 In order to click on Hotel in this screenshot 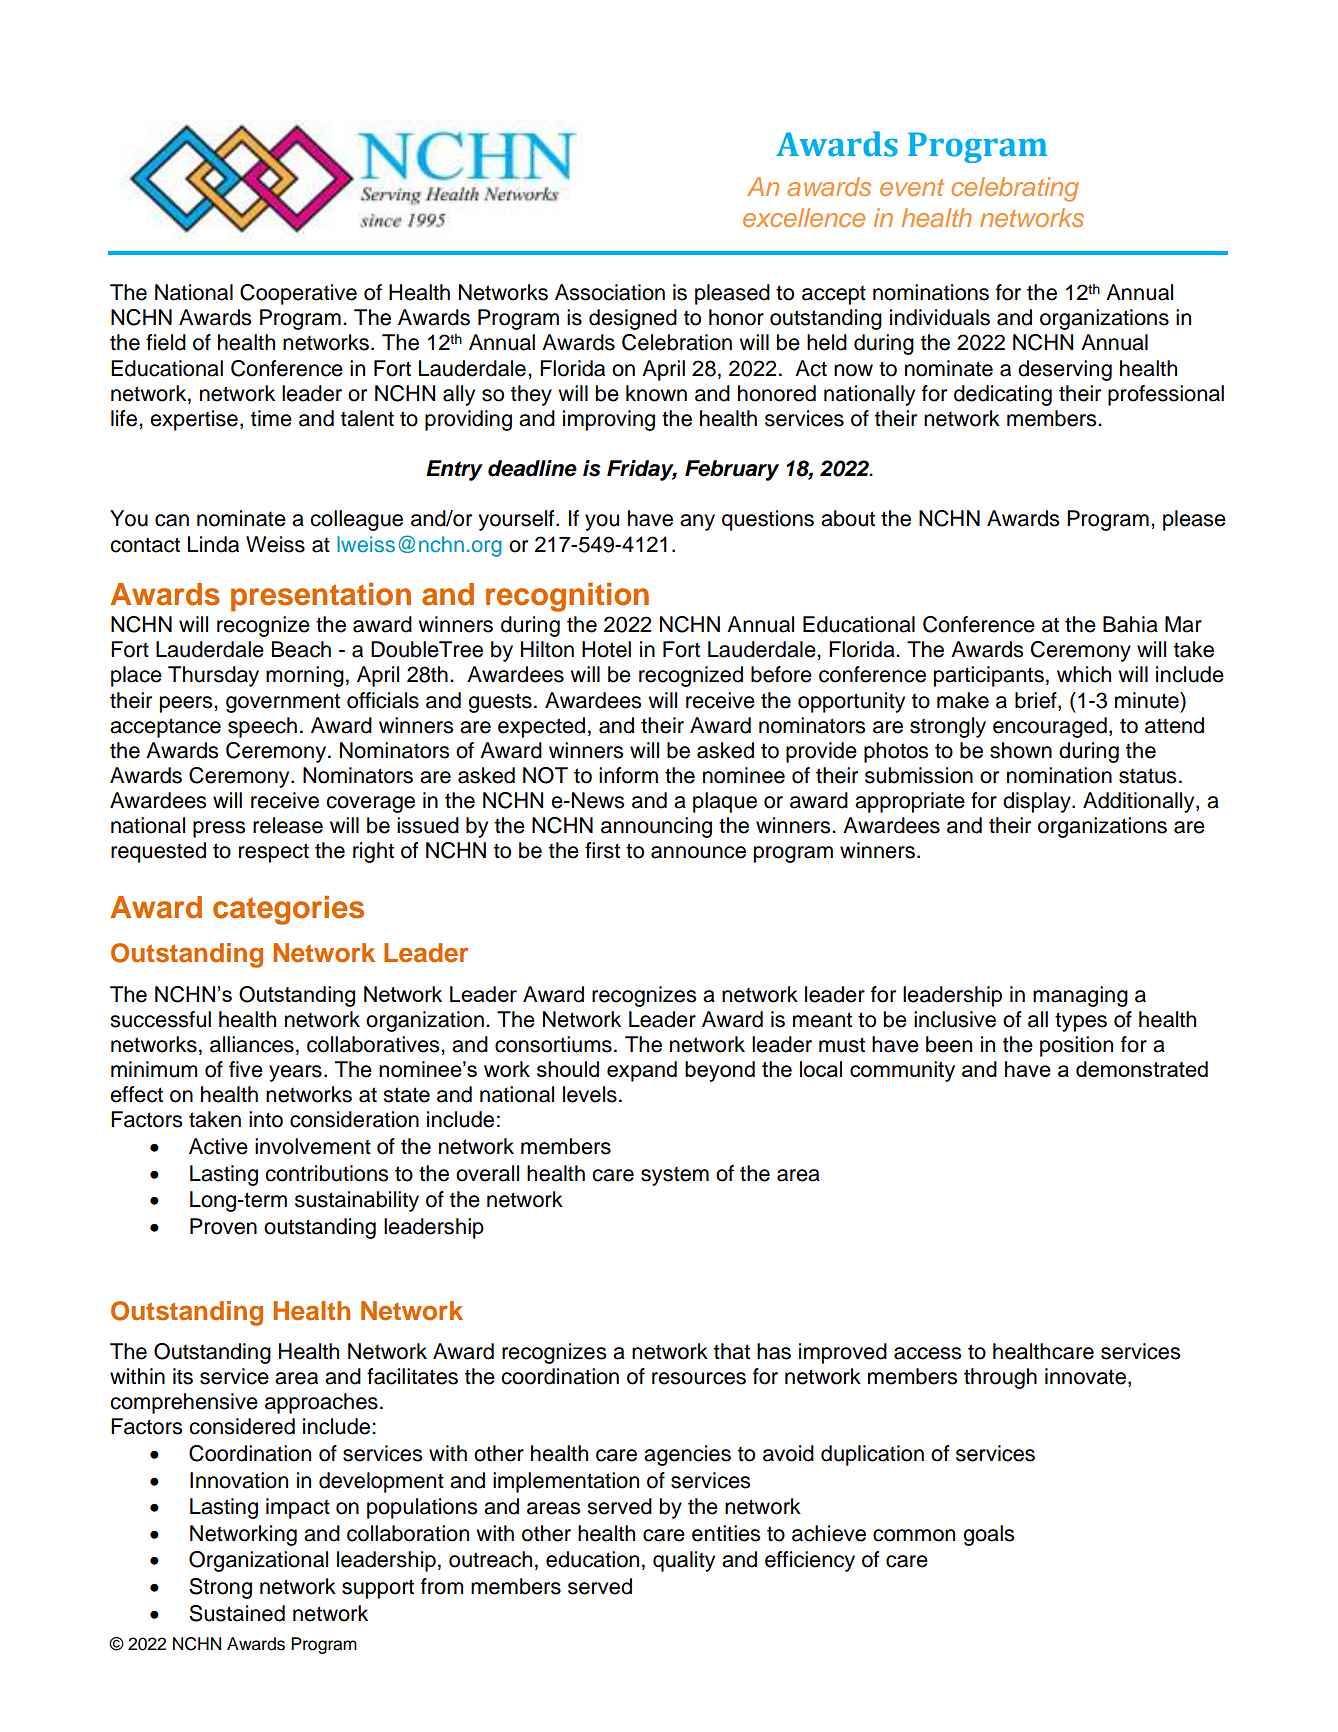, I will do `click(606, 649)`.
